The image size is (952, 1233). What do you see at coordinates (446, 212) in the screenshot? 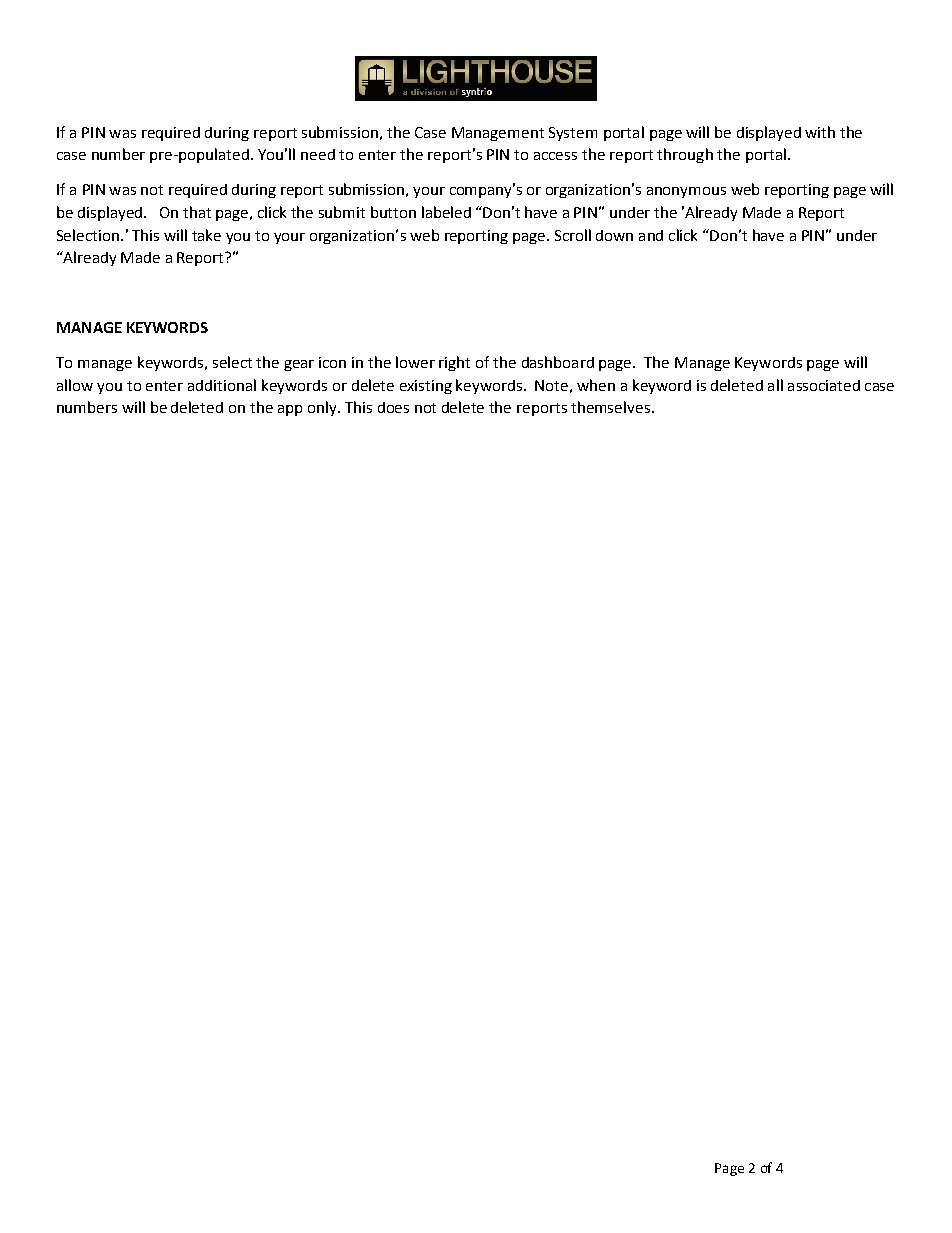
I see `labeled` at bounding box center [446, 212].
